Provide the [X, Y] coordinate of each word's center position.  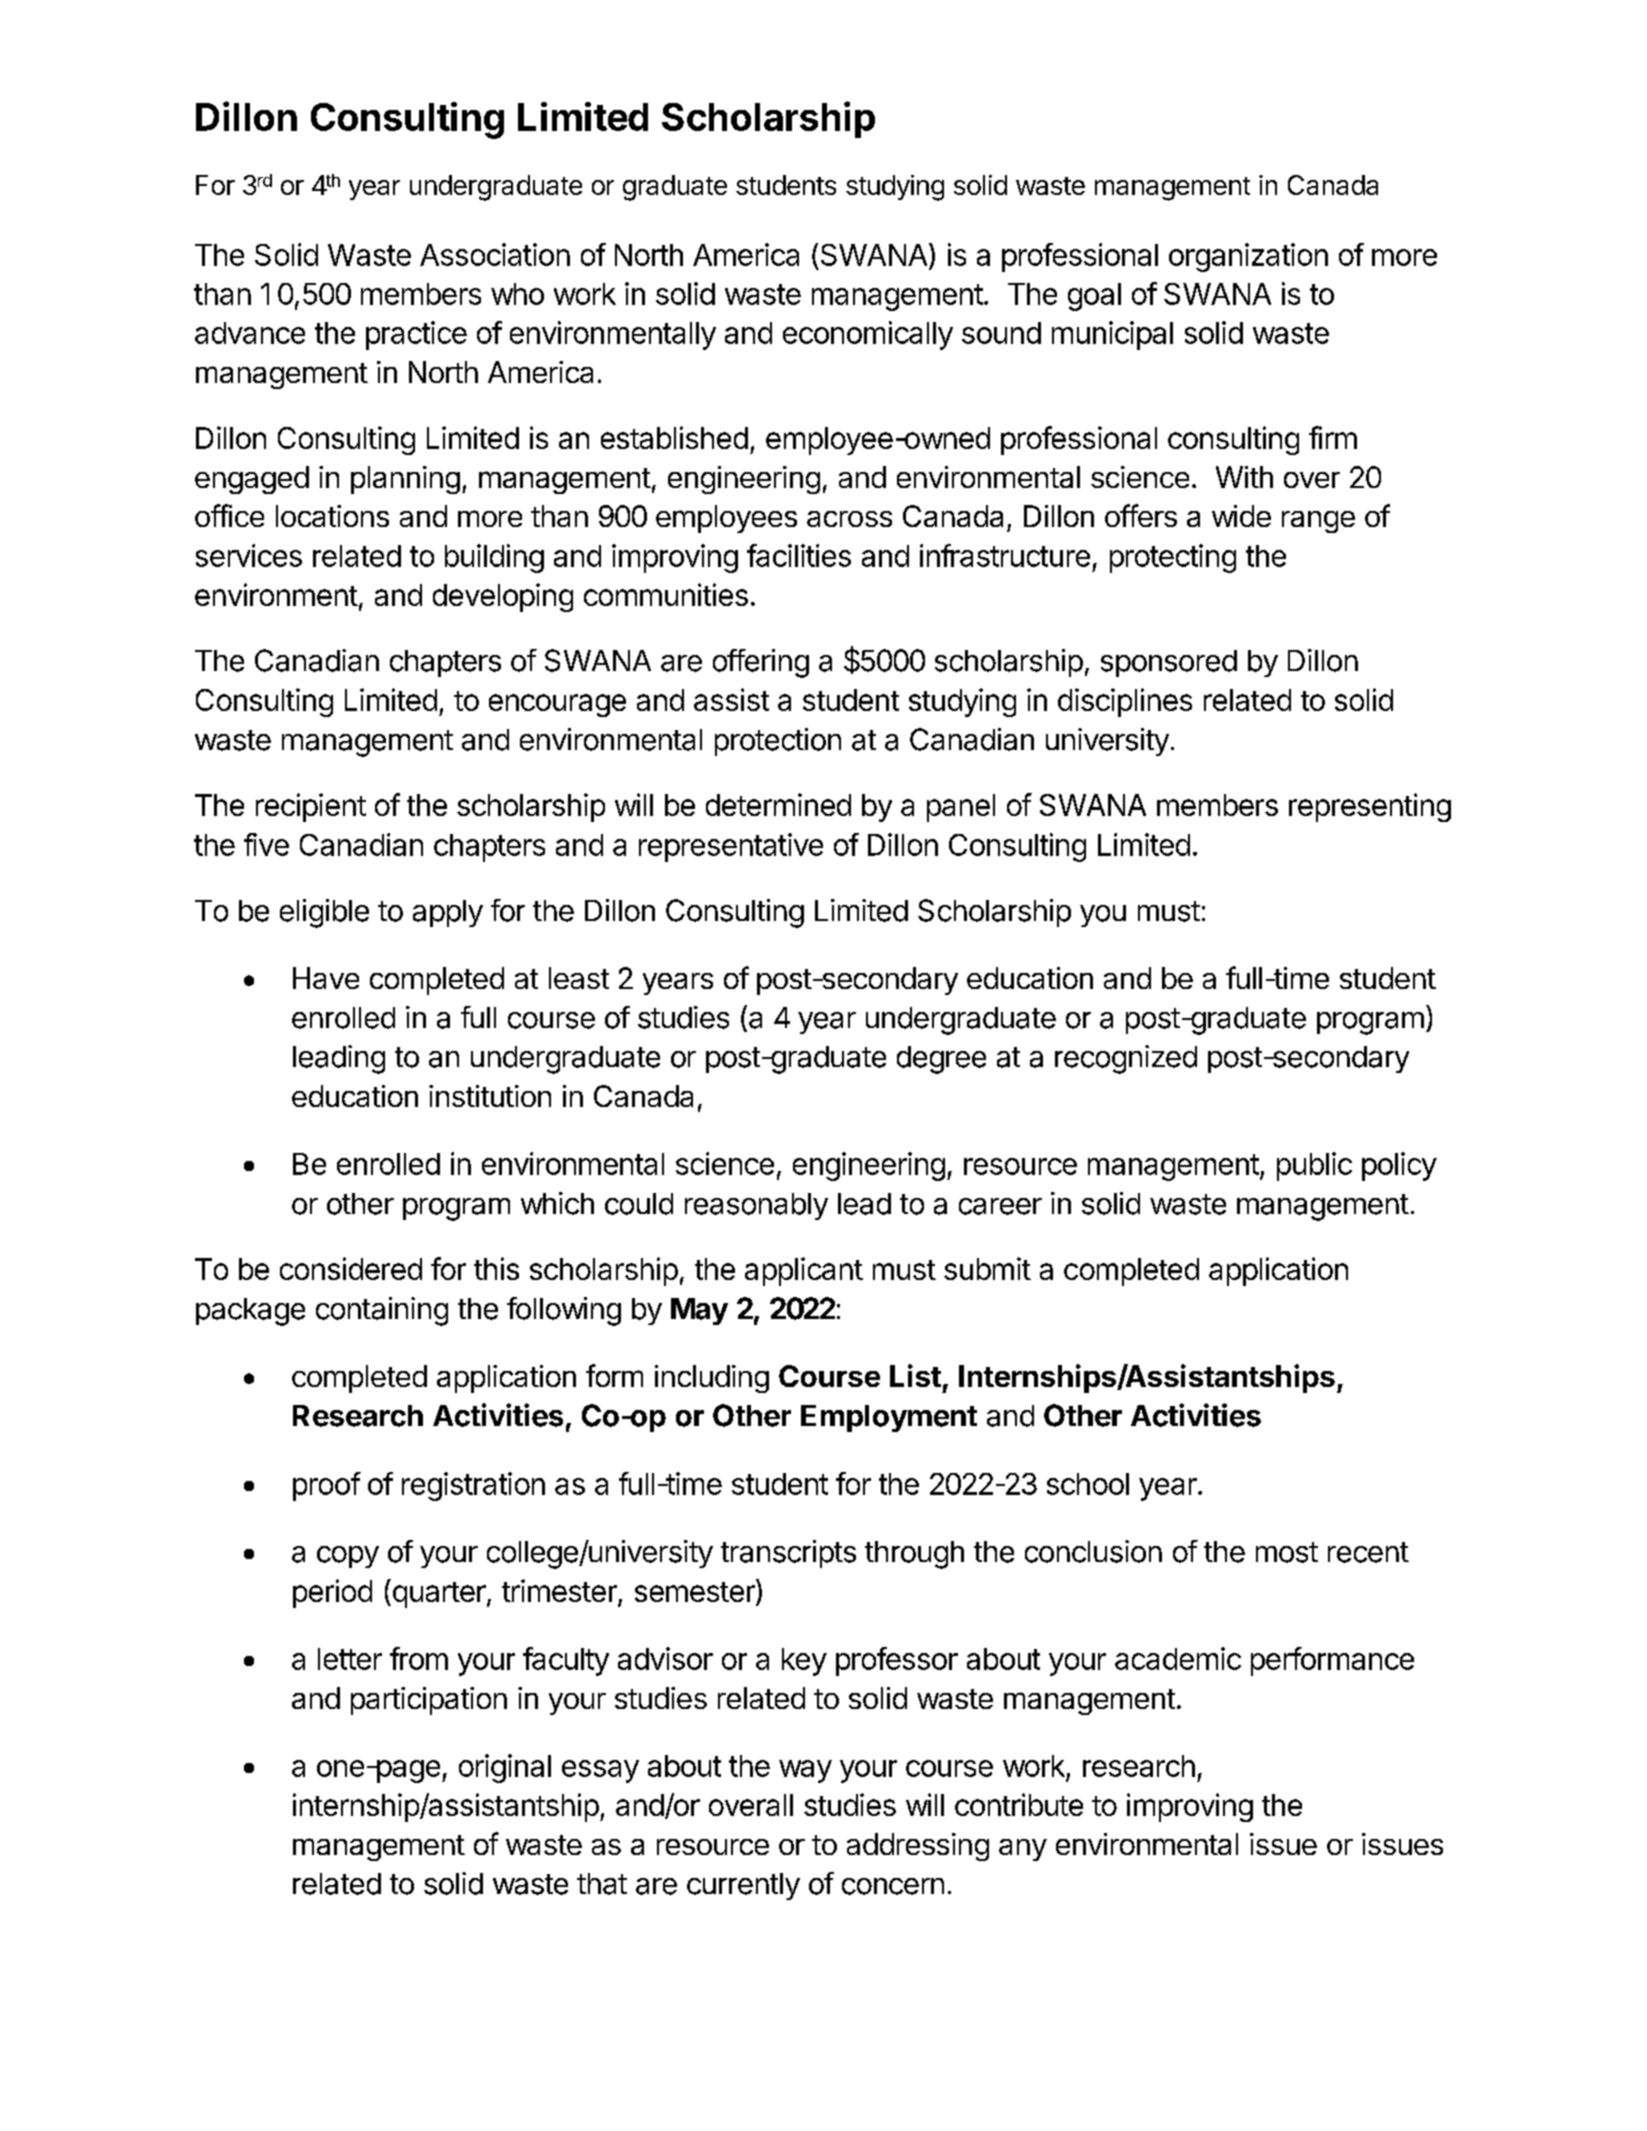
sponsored [1169, 663]
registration [473, 1486]
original [505, 1768]
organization [1248, 257]
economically [868, 335]
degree [941, 1060]
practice [416, 335]
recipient [311, 807]
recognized [1126, 1059]
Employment [889, 1418]
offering [761, 663]
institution [490, 1096]
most [1287, 1552]
